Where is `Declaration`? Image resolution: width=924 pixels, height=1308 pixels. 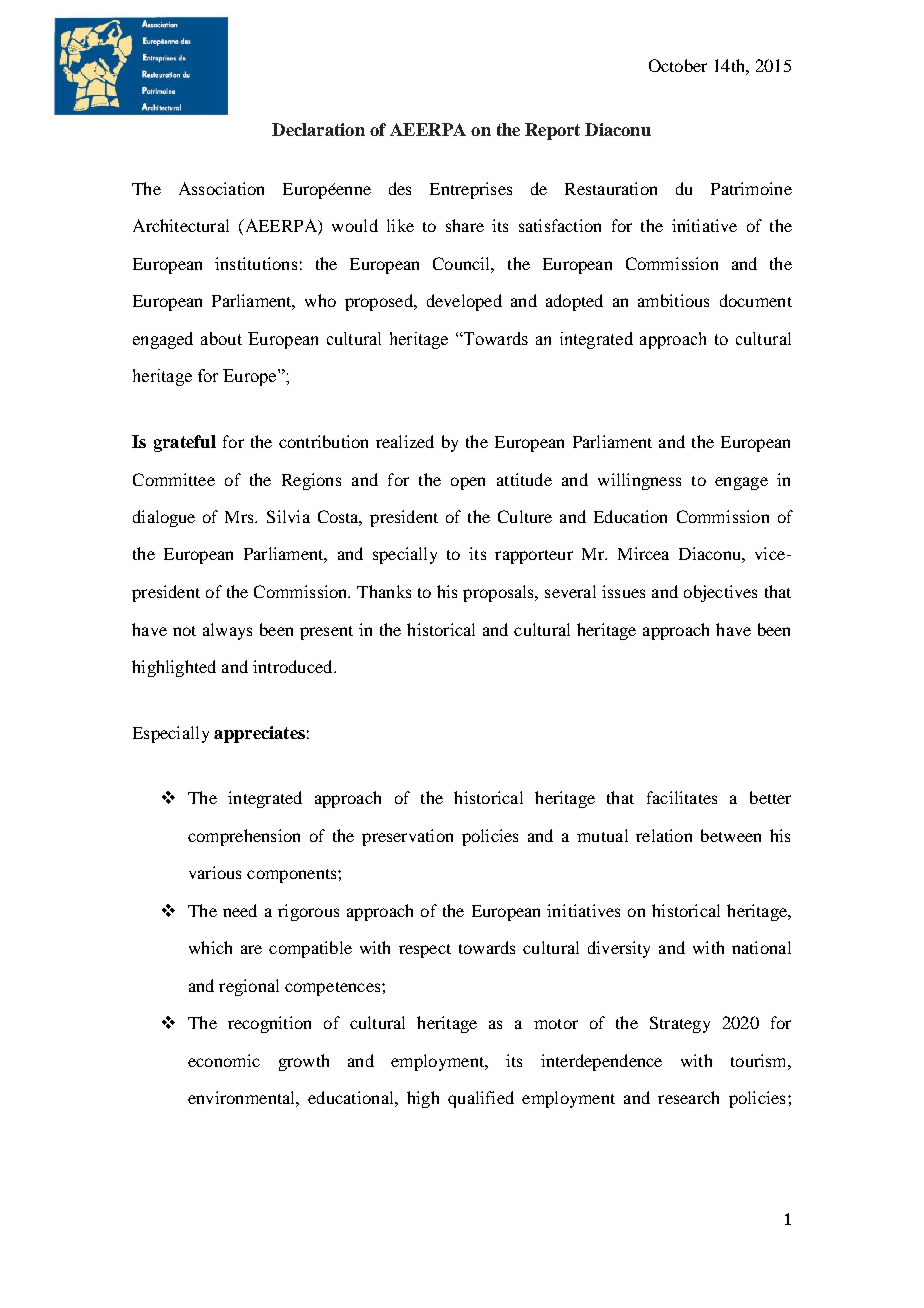 Declaration is located at coordinates (318, 129).
